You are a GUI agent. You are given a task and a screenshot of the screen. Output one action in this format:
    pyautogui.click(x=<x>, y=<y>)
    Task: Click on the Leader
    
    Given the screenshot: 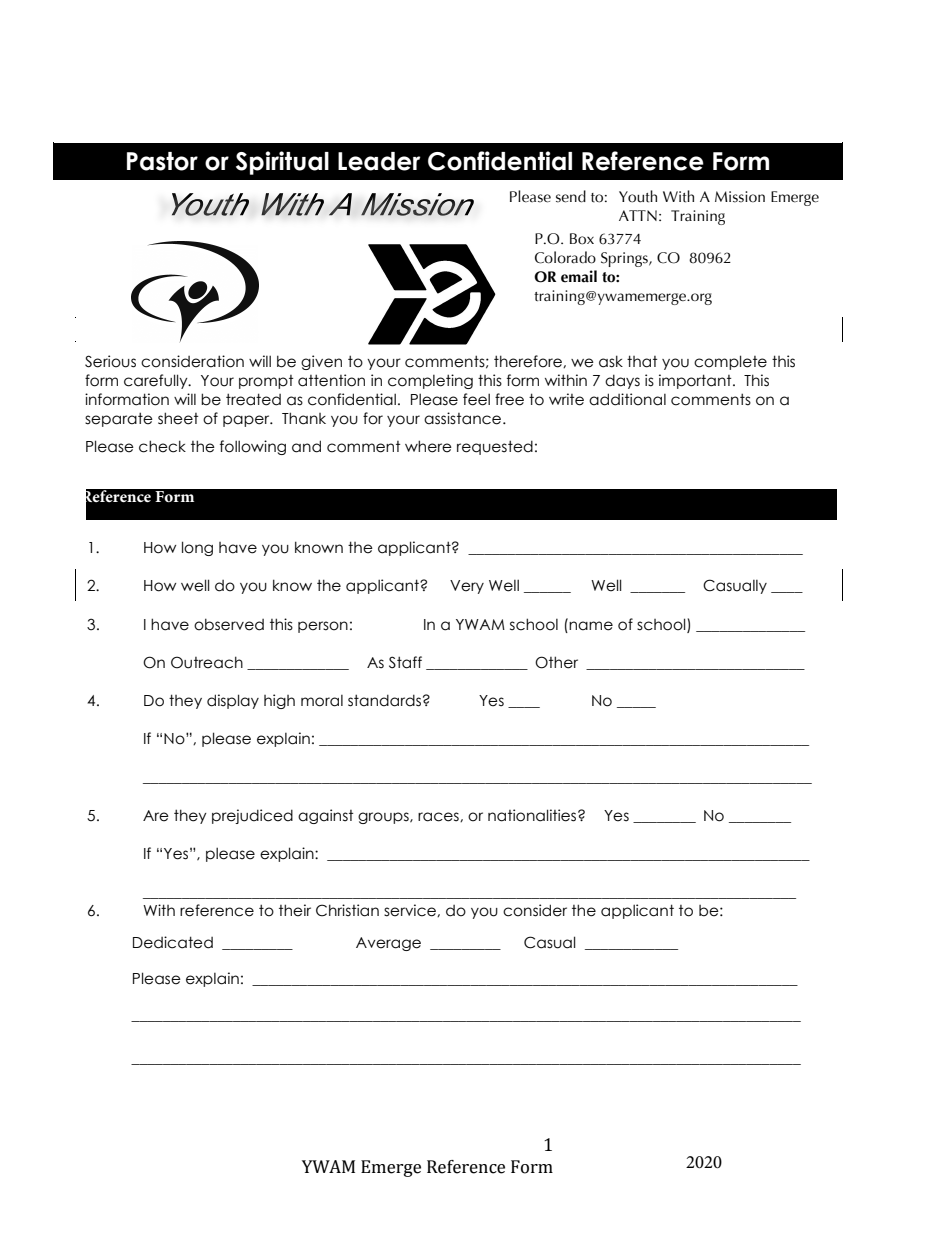 What is the action you would take?
    pyautogui.click(x=379, y=161)
